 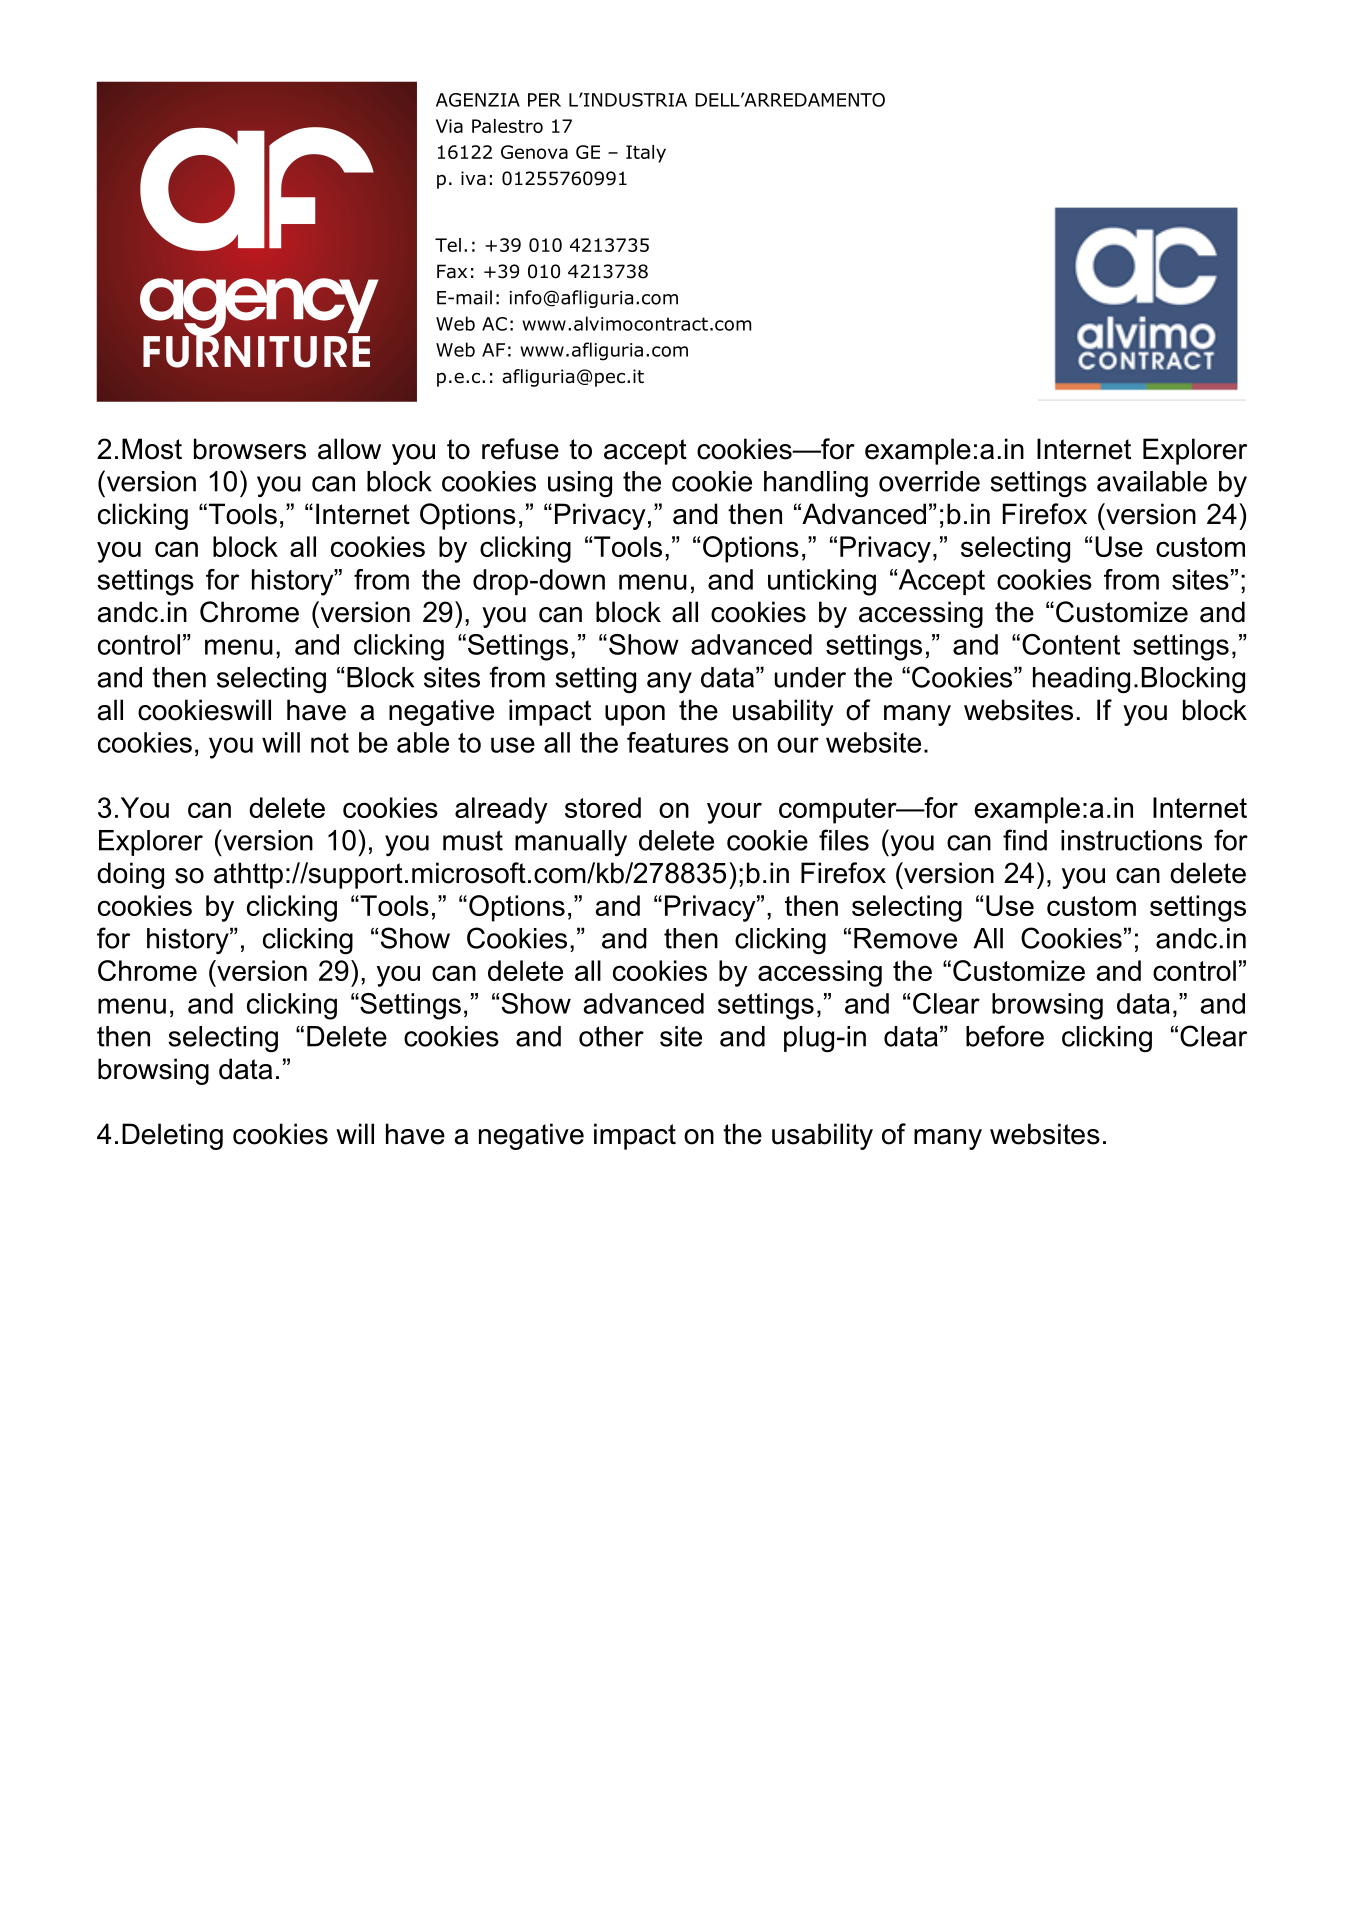 I want to click on override, so click(x=929, y=481).
